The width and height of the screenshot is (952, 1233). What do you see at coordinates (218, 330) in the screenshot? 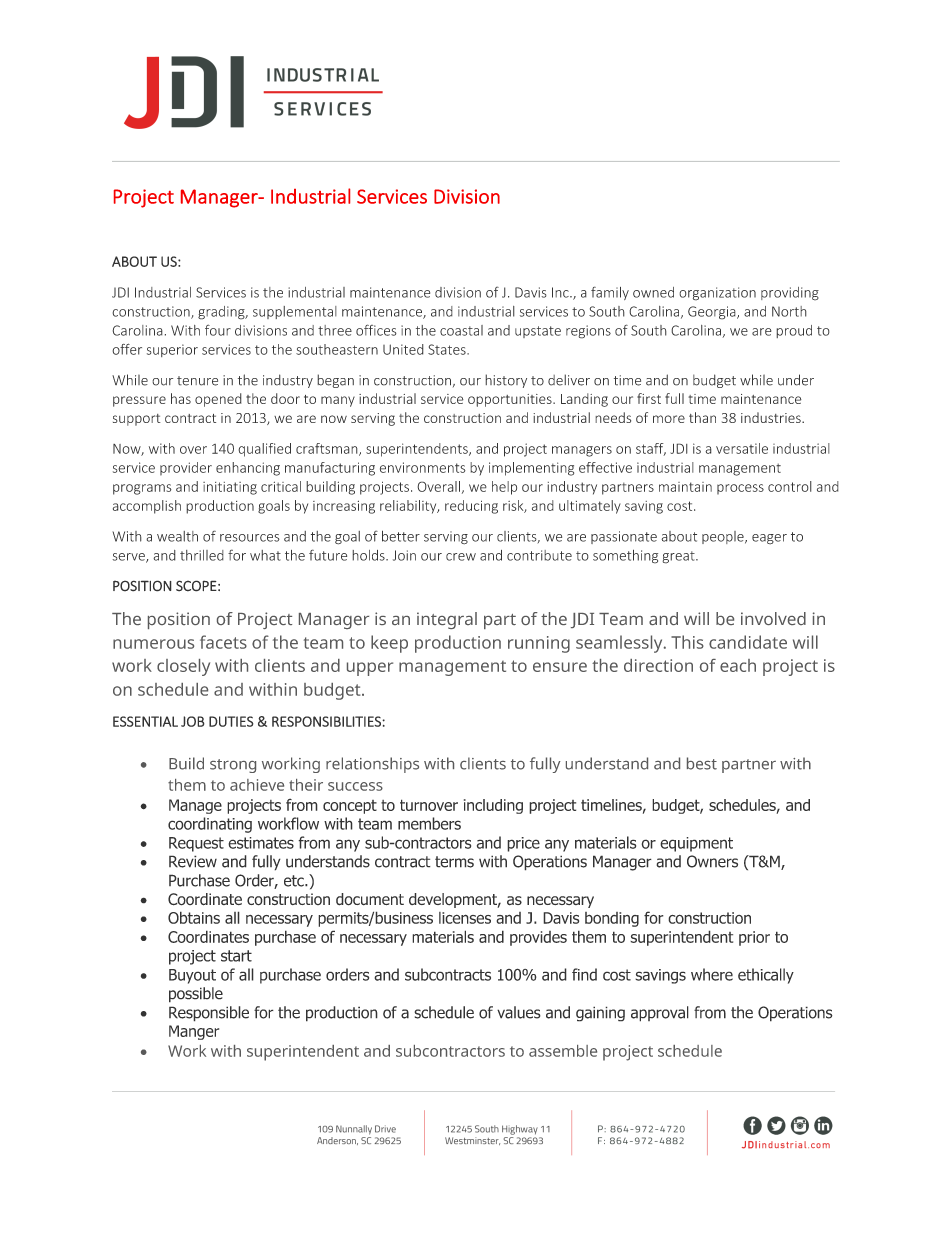
I see `four` at bounding box center [218, 330].
